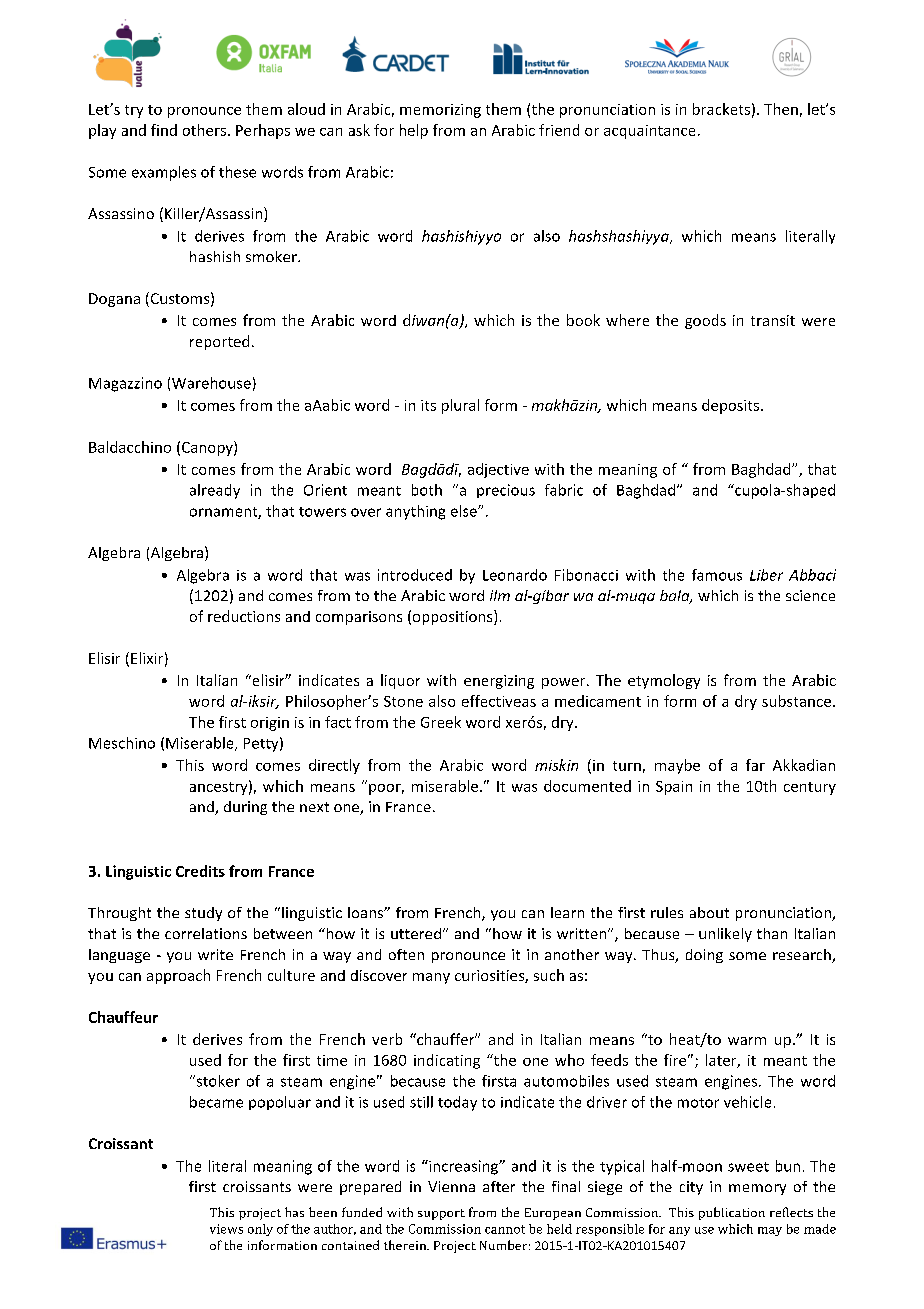 The width and height of the image is (924, 1309). I want to click on support, so click(441, 1214).
